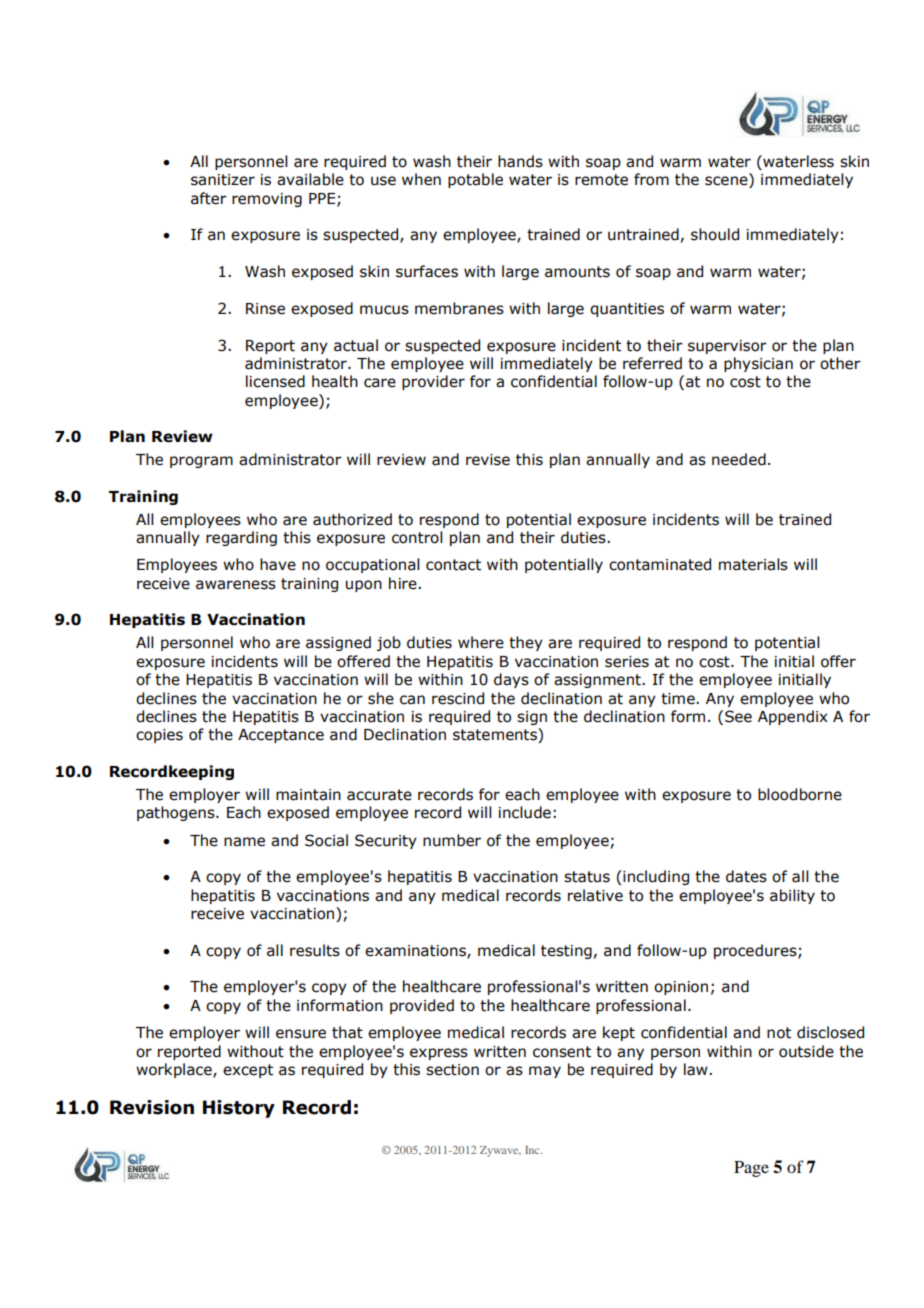 The height and width of the page is (1308, 924). What do you see at coordinates (239, 1109) in the page?
I see `History` at bounding box center [239, 1109].
